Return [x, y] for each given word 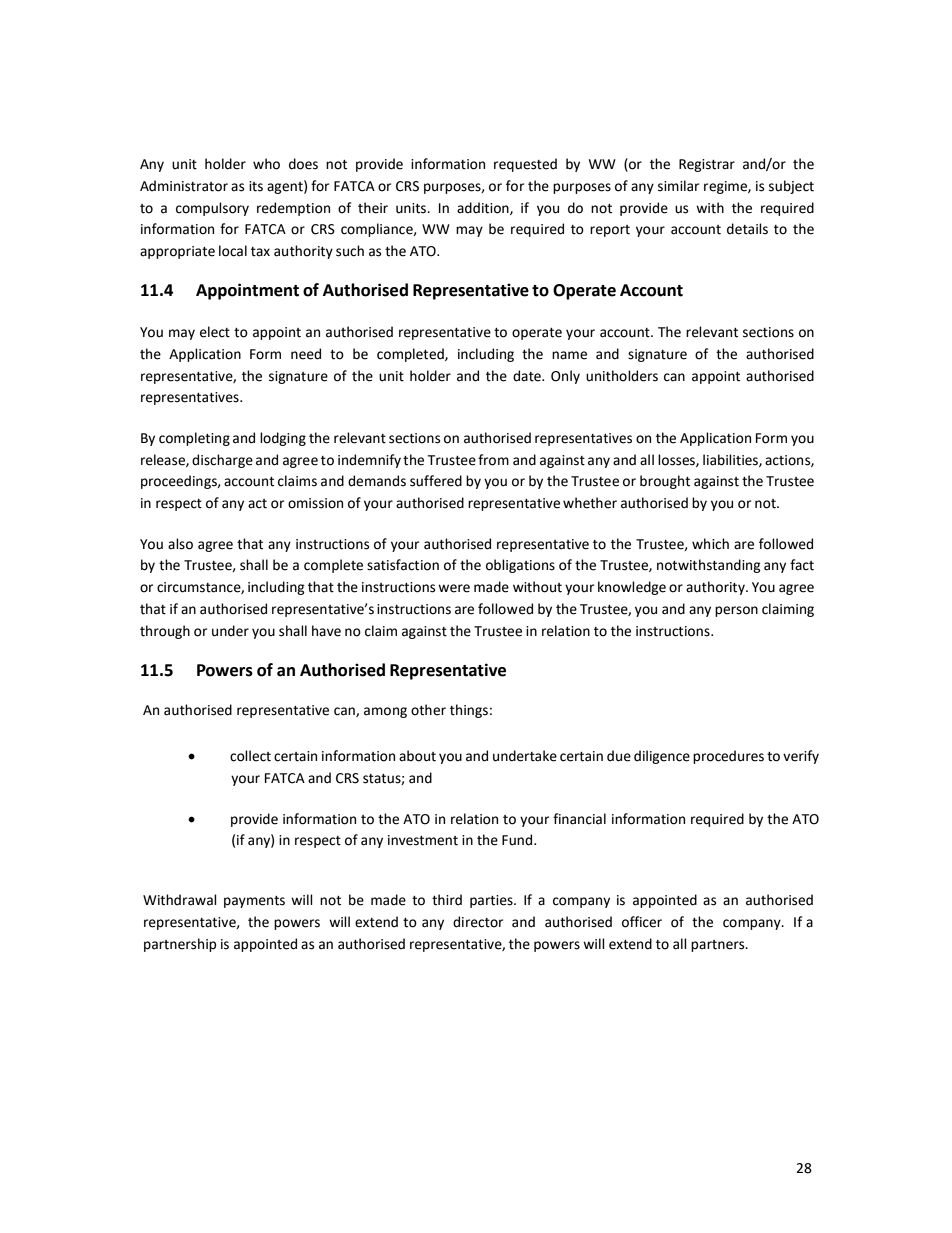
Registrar [707, 165]
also [180, 544]
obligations [520, 566]
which [710, 544]
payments [254, 902]
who [266, 164]
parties [492, 901]
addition [484, 208]
